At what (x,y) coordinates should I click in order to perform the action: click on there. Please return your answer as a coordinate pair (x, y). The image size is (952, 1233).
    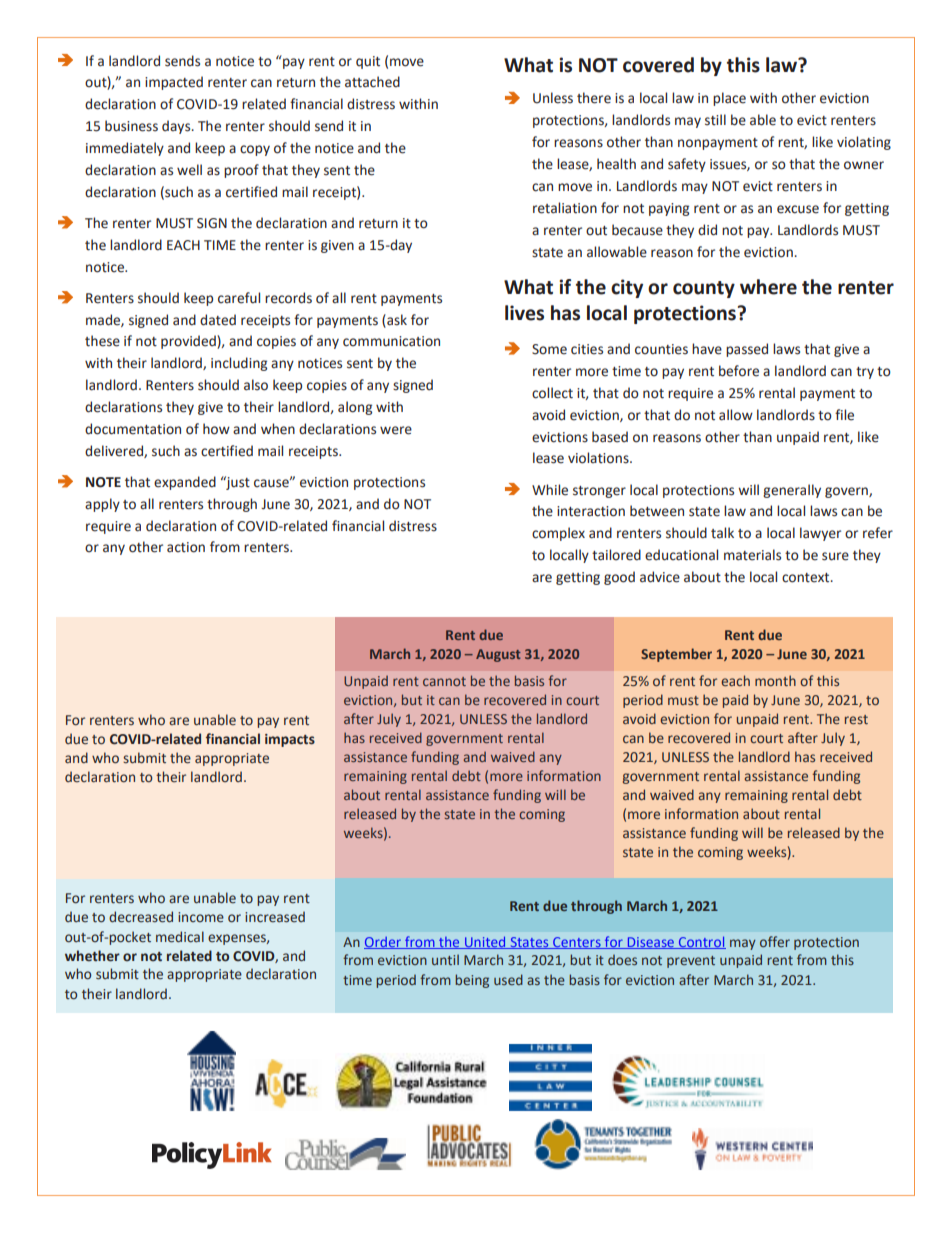
    Looking at the image, I should click on (594, 98).
